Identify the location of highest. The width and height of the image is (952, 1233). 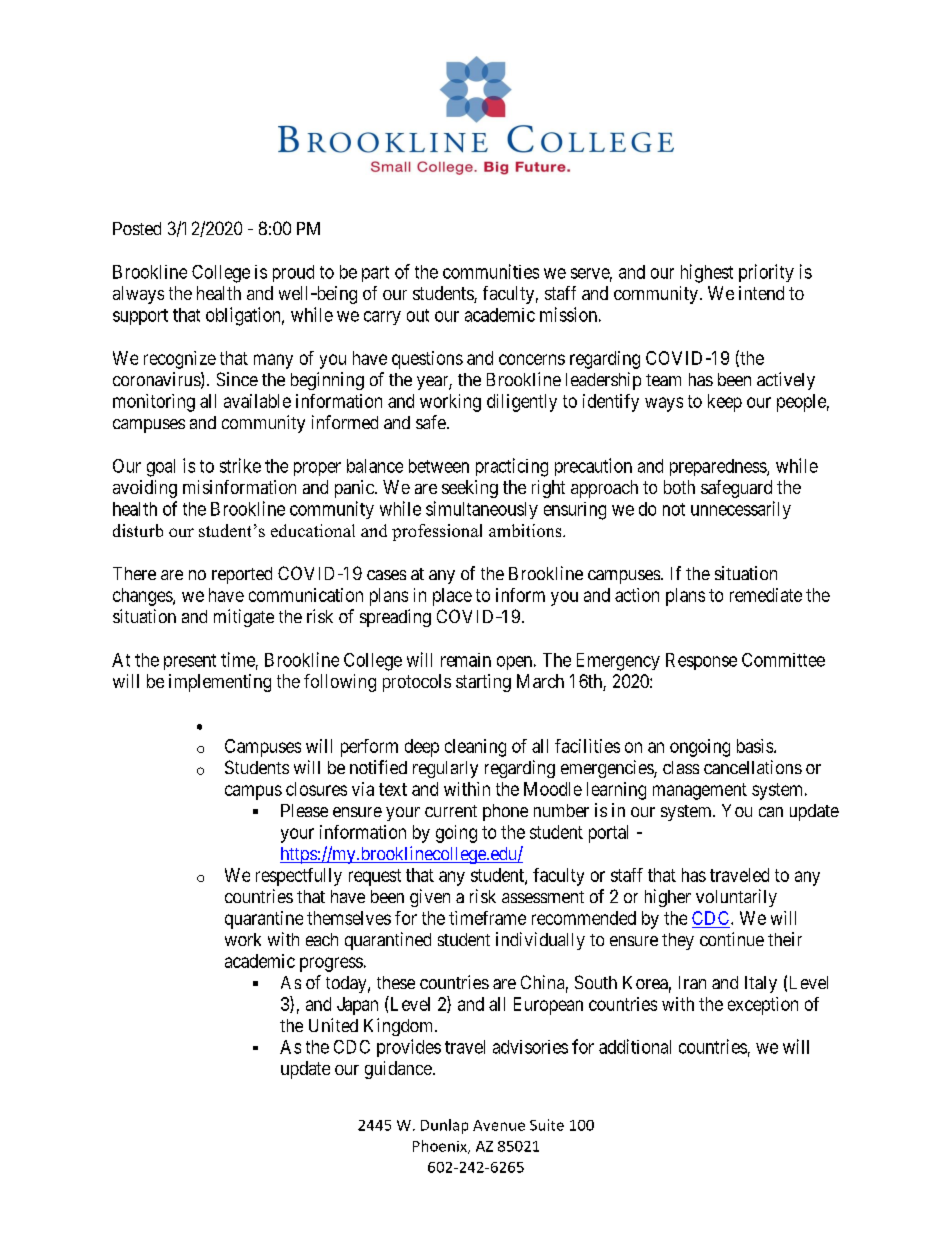
(707, 273).
